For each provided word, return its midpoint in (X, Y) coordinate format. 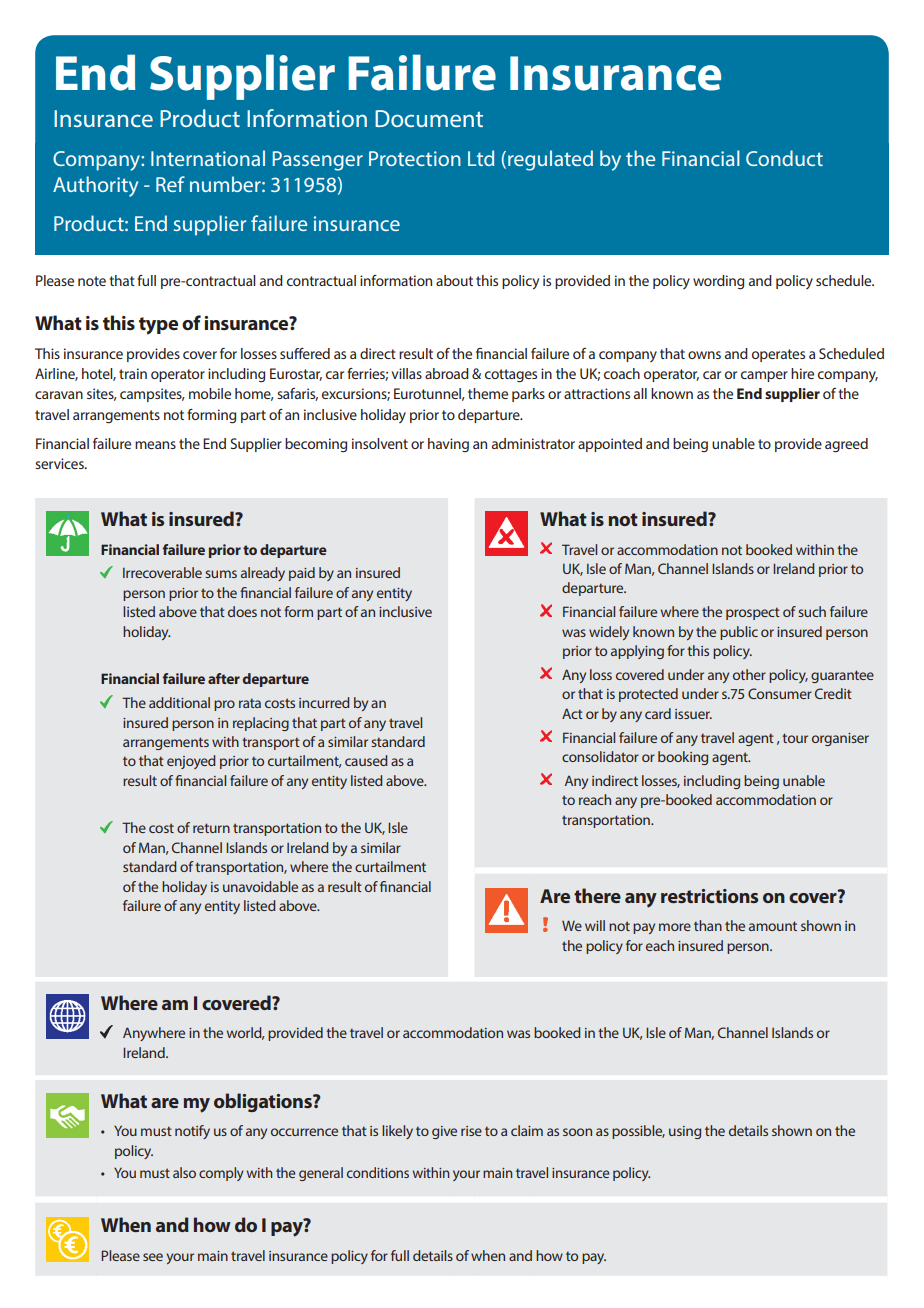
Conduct (784, 158)
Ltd (481, 158)
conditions (378, 1172)
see (153, 1257)
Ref (170, 184)
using (685, 1132)
